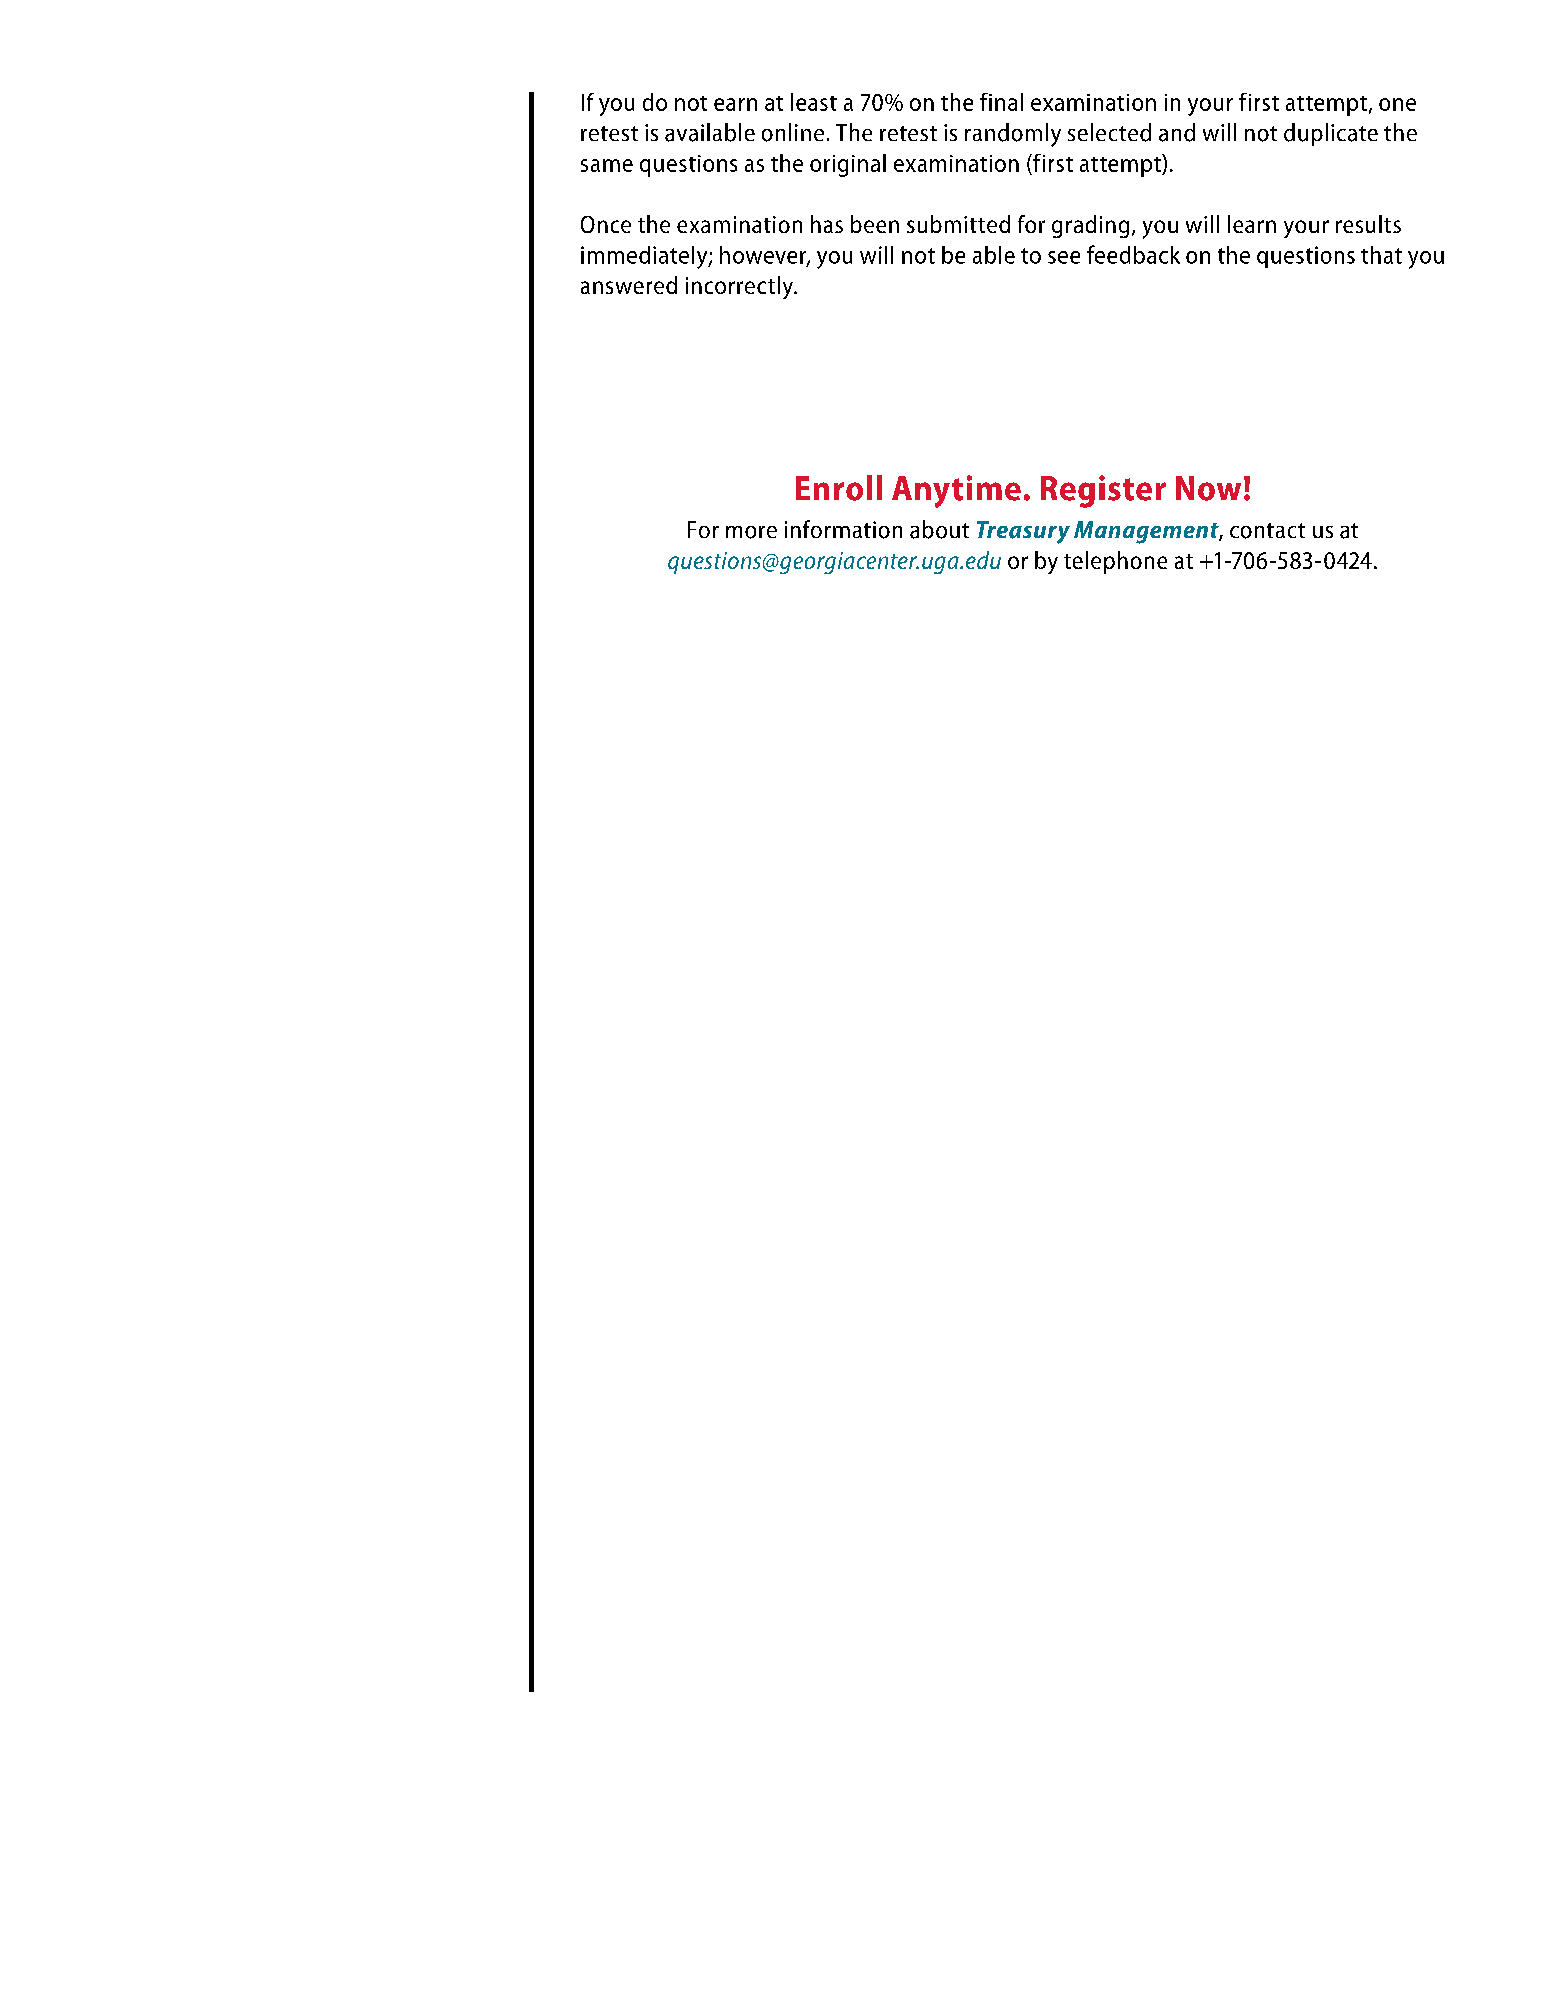 This screenshot has height=2016, width=1557. What do you see at coordinates (1023, 532) in the screenshot?
I see `Treasury` at bounding box center [1023, 532].
